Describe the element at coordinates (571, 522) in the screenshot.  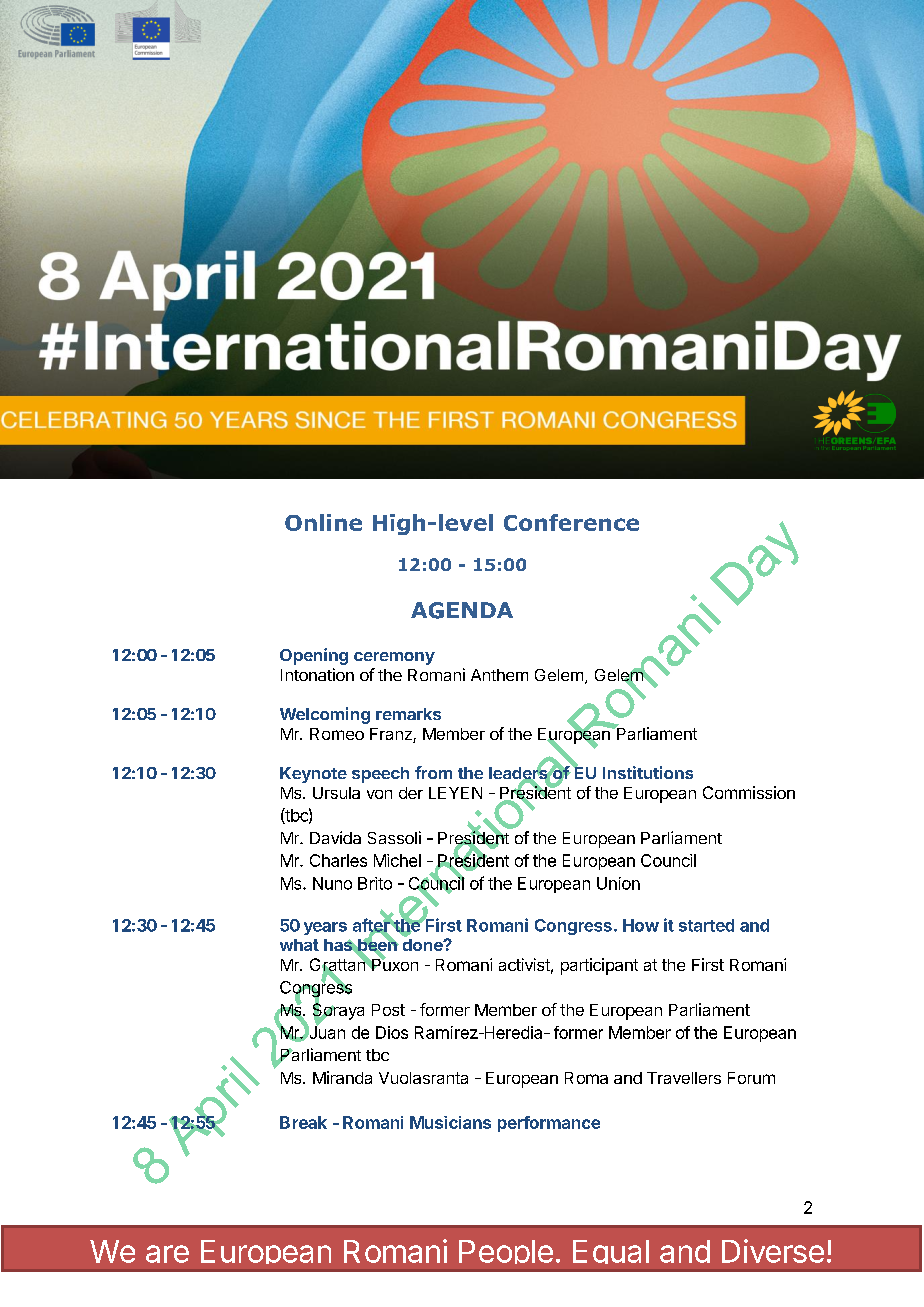
I see `Conference` at that location.
